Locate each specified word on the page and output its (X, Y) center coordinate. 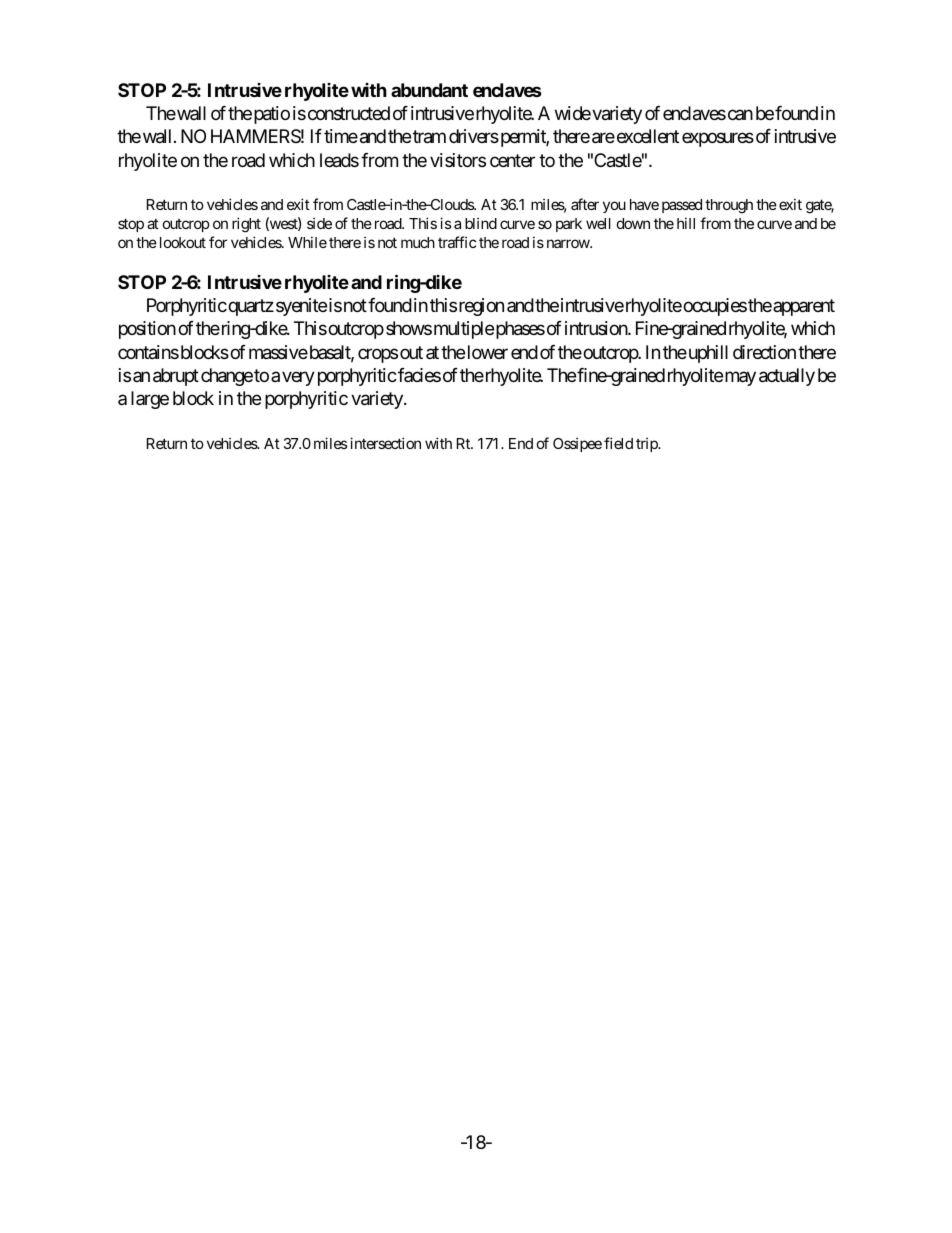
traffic (457, 242)
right (246, 225)
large (150, 400)
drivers (474, 136)
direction (764, 352)
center (512, 160)
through (729, 206)
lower (488, 352)
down (633, 223)
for (218, 242)
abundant (429, 90)
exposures (718, 140)
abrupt (176, 377)
